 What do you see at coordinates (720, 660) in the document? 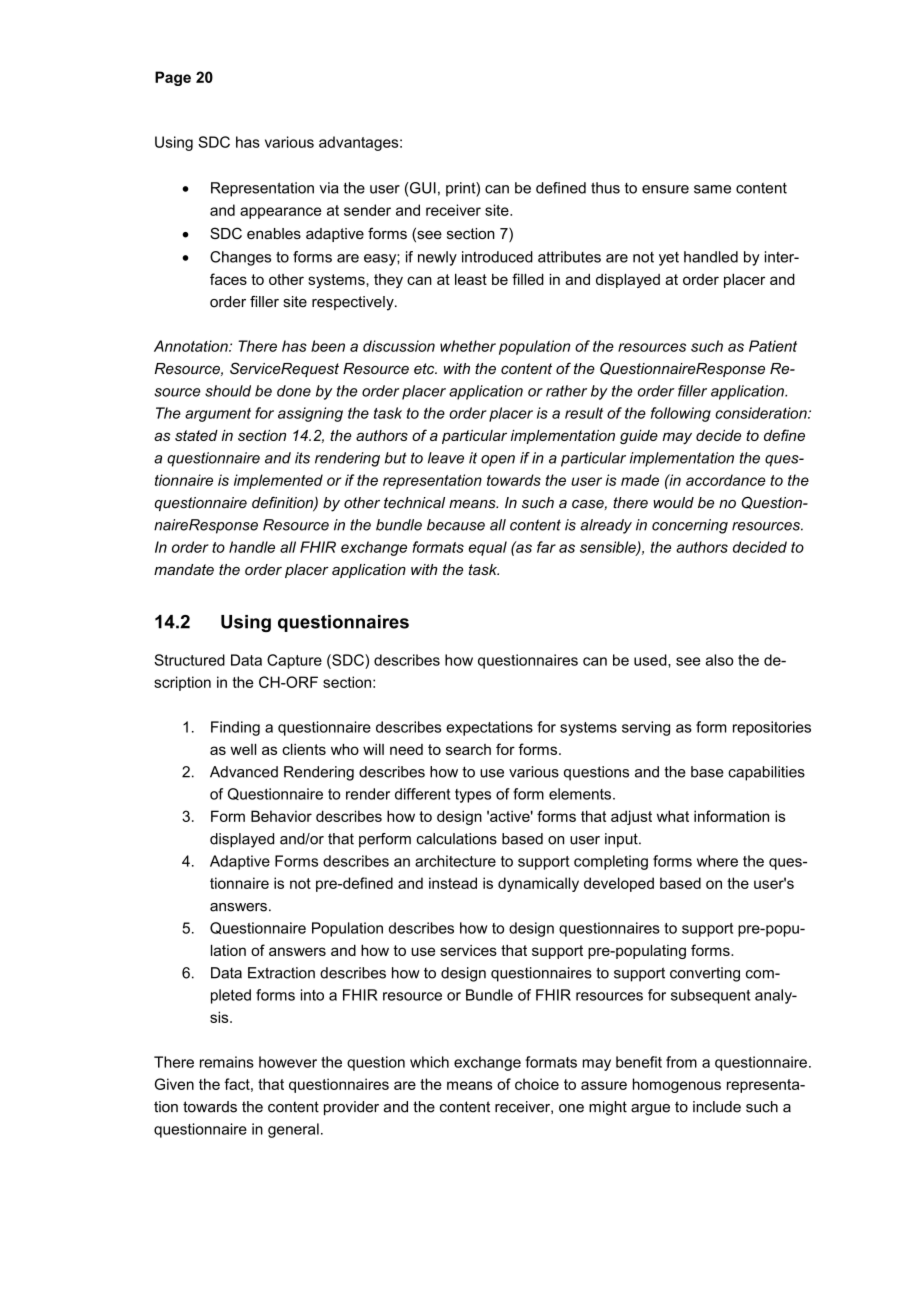
I see `also` at bounding box center [720, 660].
